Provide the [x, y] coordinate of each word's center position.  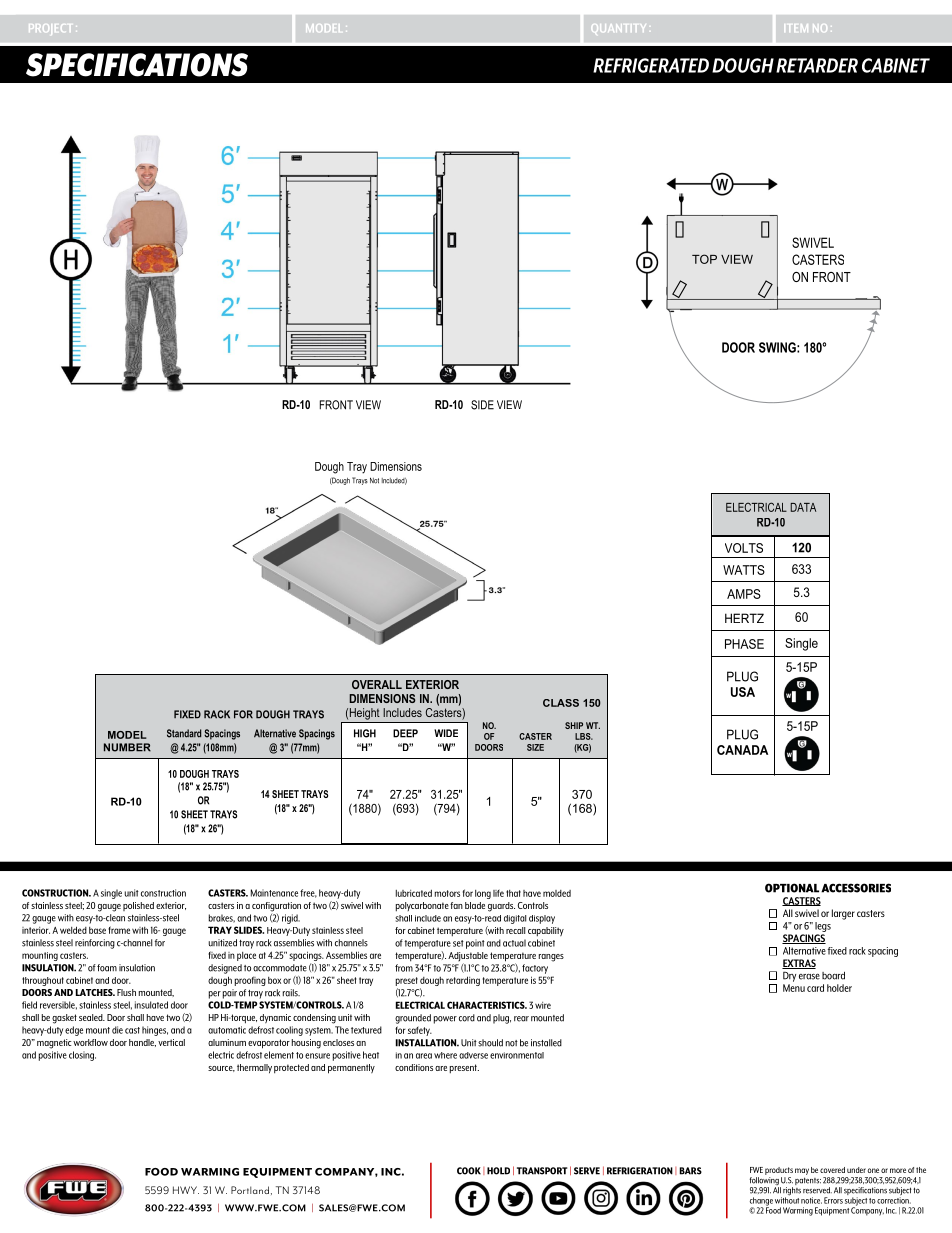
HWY [186, 1190]
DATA [803, 507]
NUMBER [127, 747]
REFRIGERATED [651, 65]
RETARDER [817, 65]
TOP [704, 259]
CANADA [742, 750]
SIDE [482, 405]
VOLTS [744, 548]
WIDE [446, 733]
